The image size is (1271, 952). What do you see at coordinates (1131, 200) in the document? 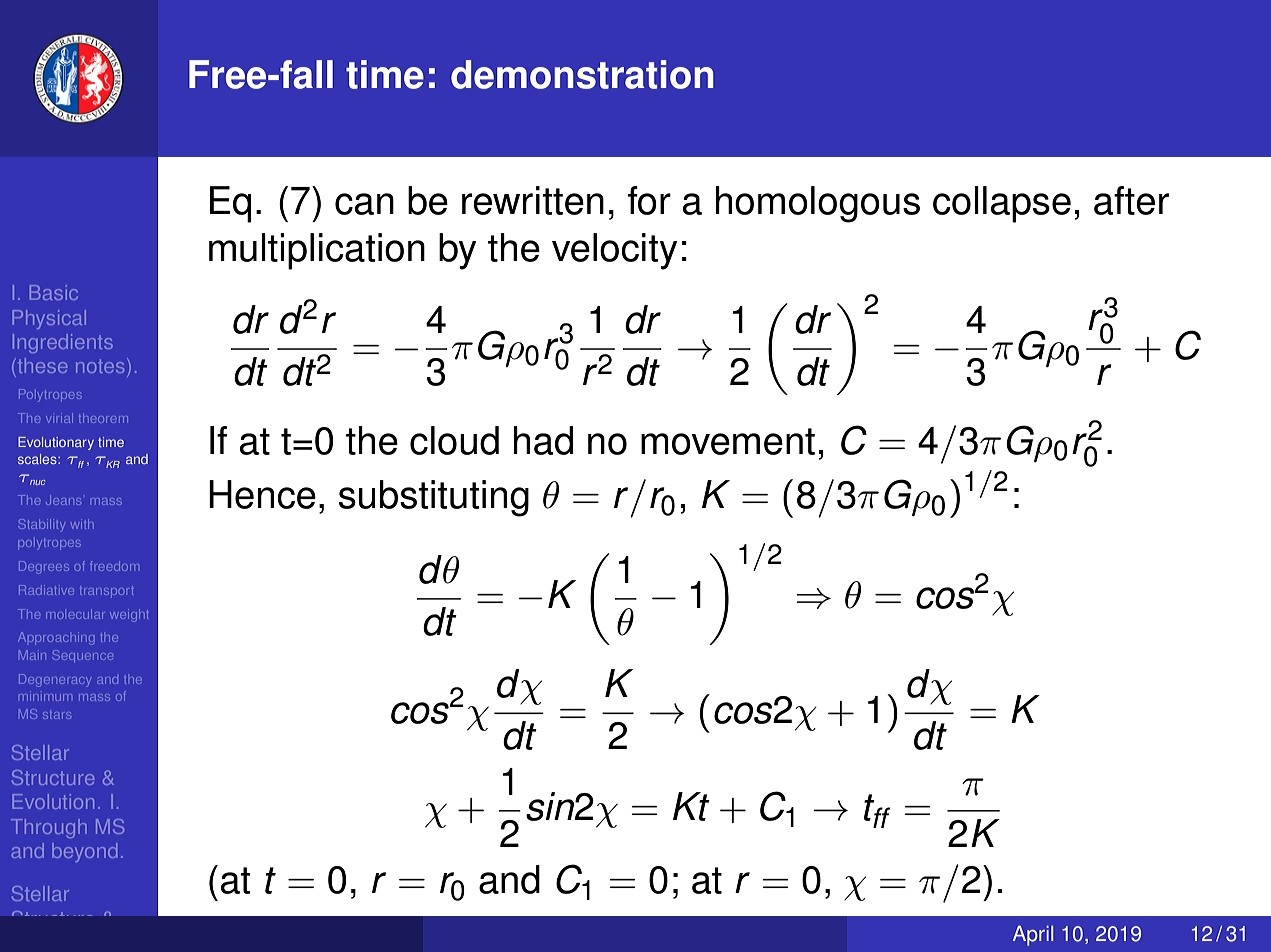
I see `after` at bounding box center [1131, 200].
